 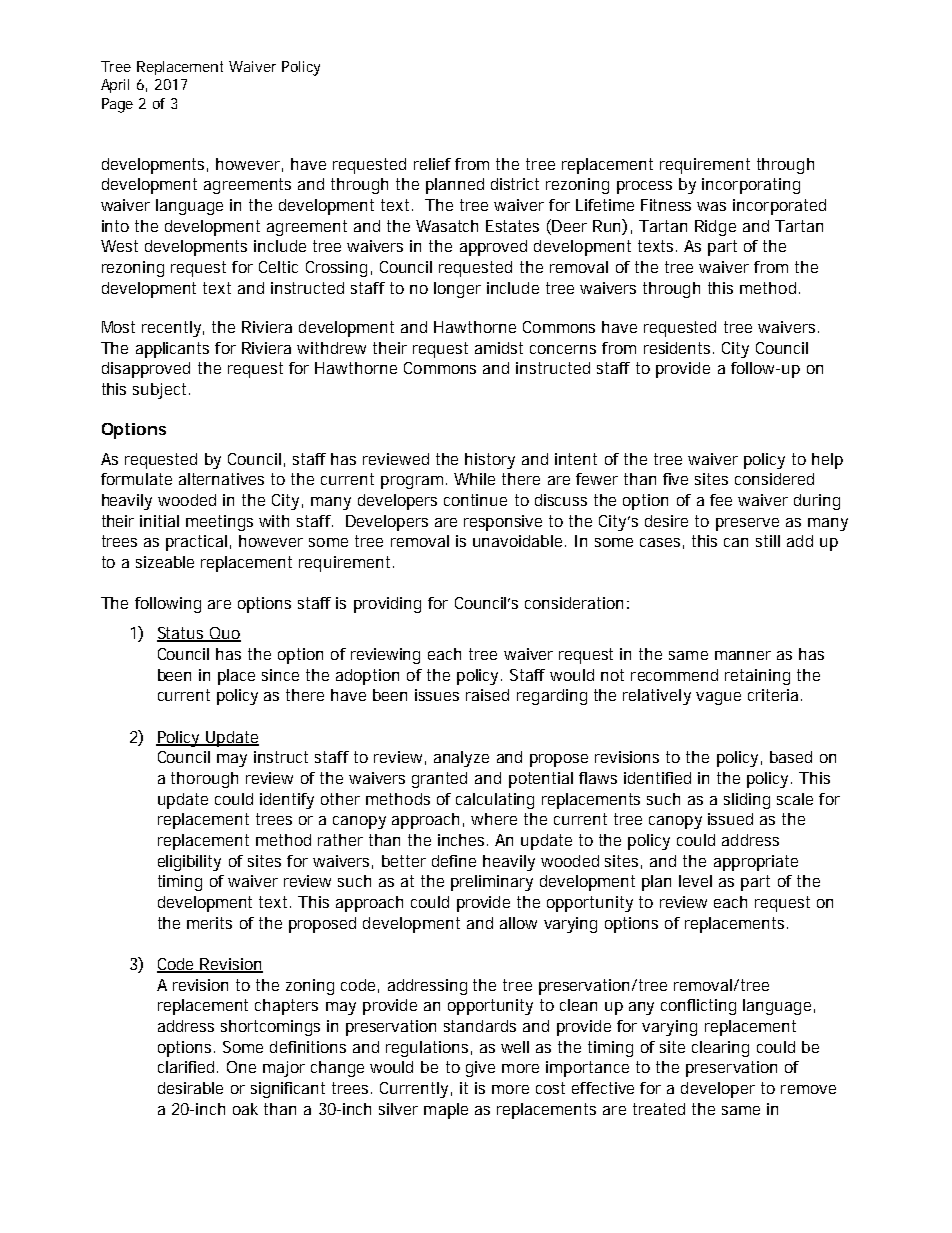 What do you see at coordinates (117, 105) in the screenshot?
I see `Page` at bounding box center [117, 105].
